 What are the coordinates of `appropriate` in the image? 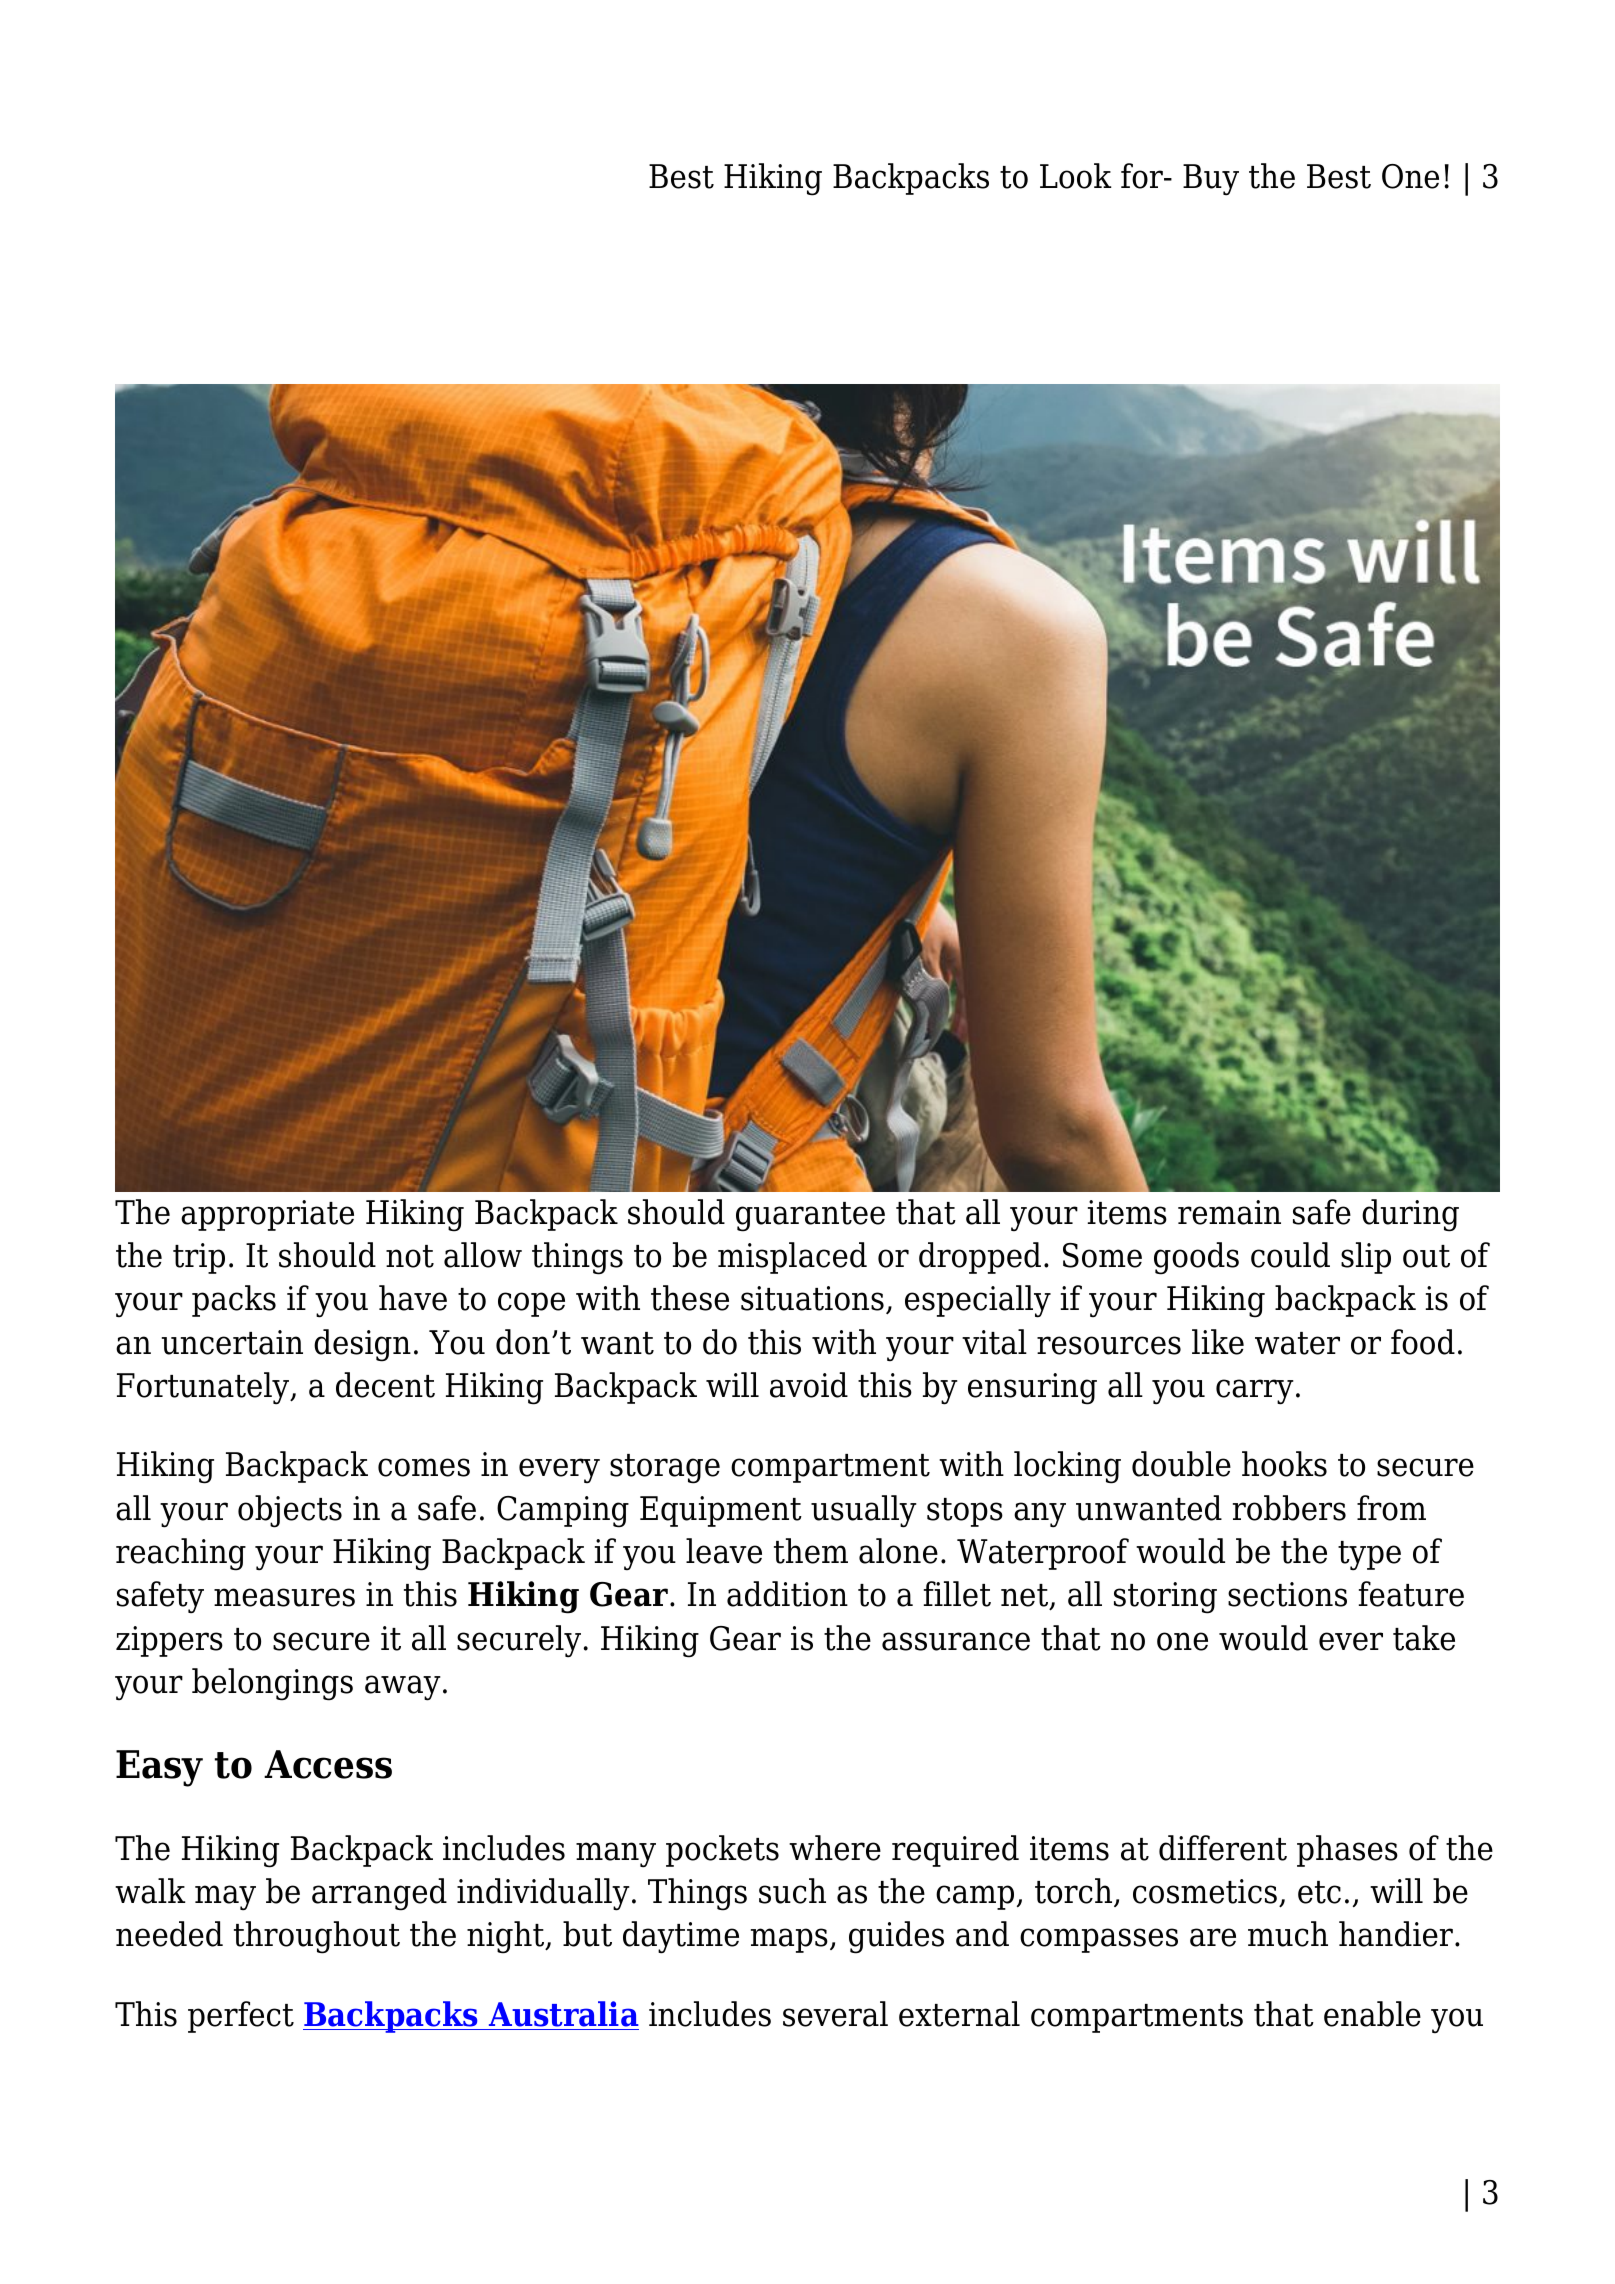 It's located at (267, 1215).
